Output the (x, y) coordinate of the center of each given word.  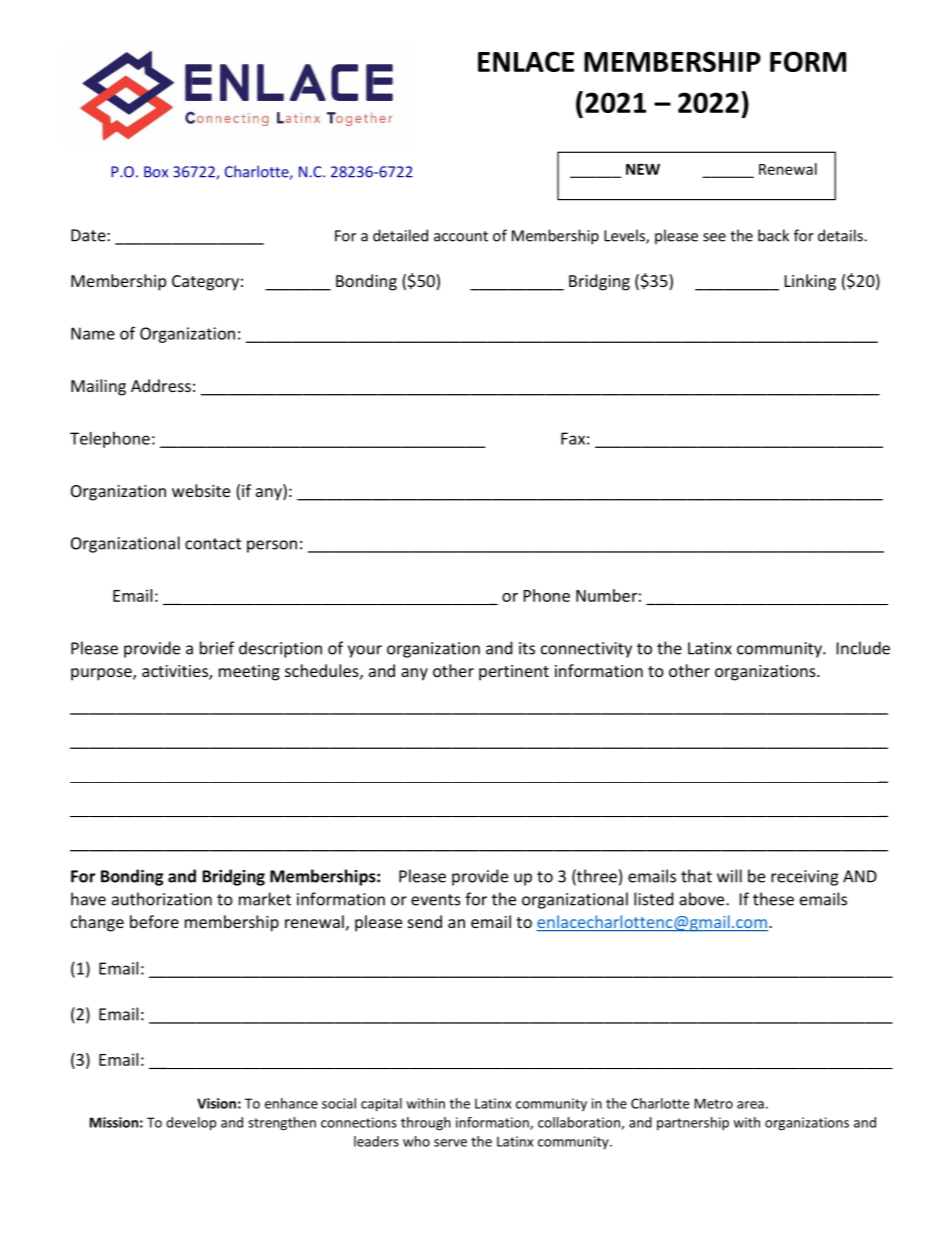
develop (191, 1124)
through (426, 1124)
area (750, 1105)
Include (863, 648)
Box (156, 172)
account (461, 236)
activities (176, 672)
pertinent (514, 673)
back (773, 235)
